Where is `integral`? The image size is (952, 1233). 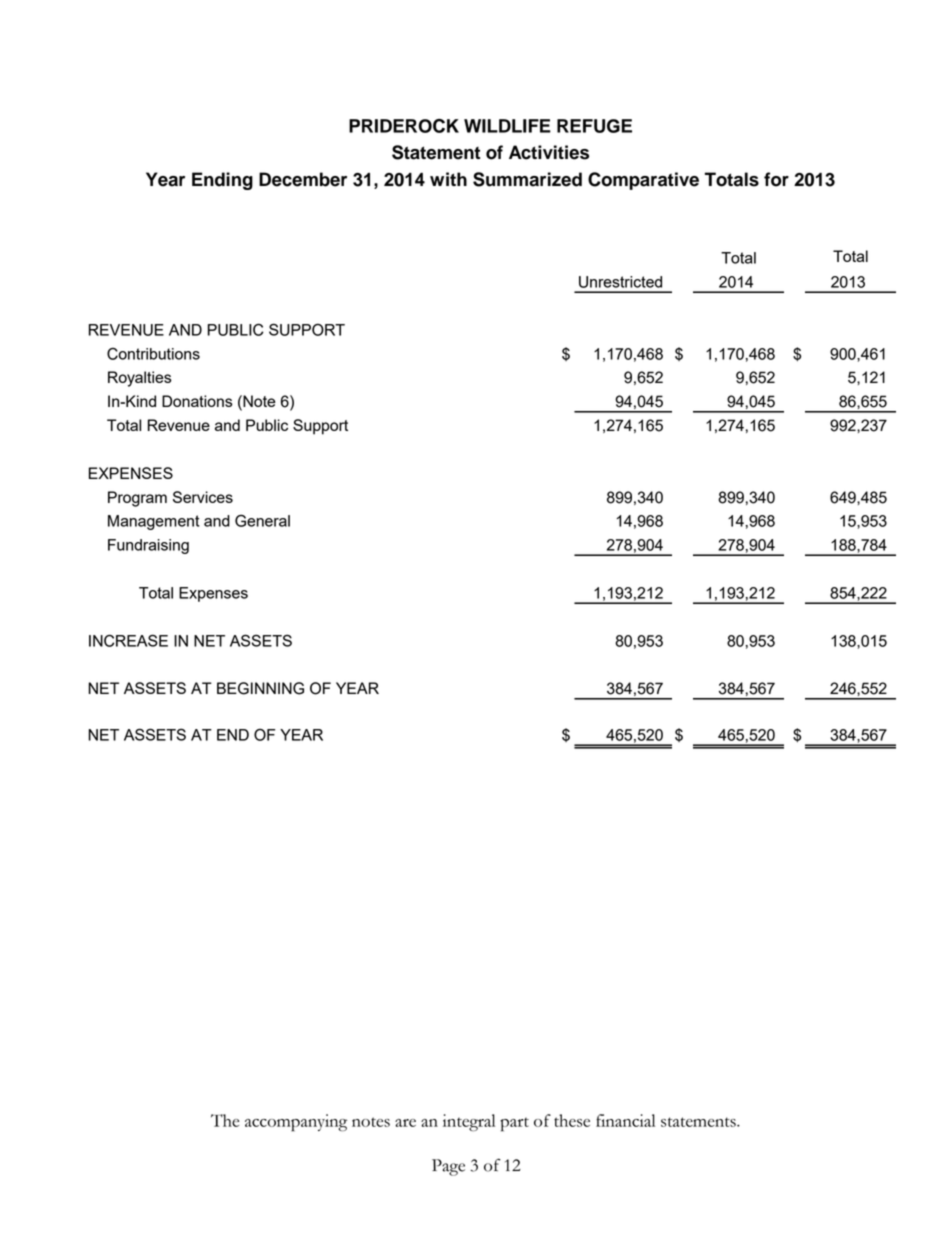
integral is located at coordinates (469, 1122).
